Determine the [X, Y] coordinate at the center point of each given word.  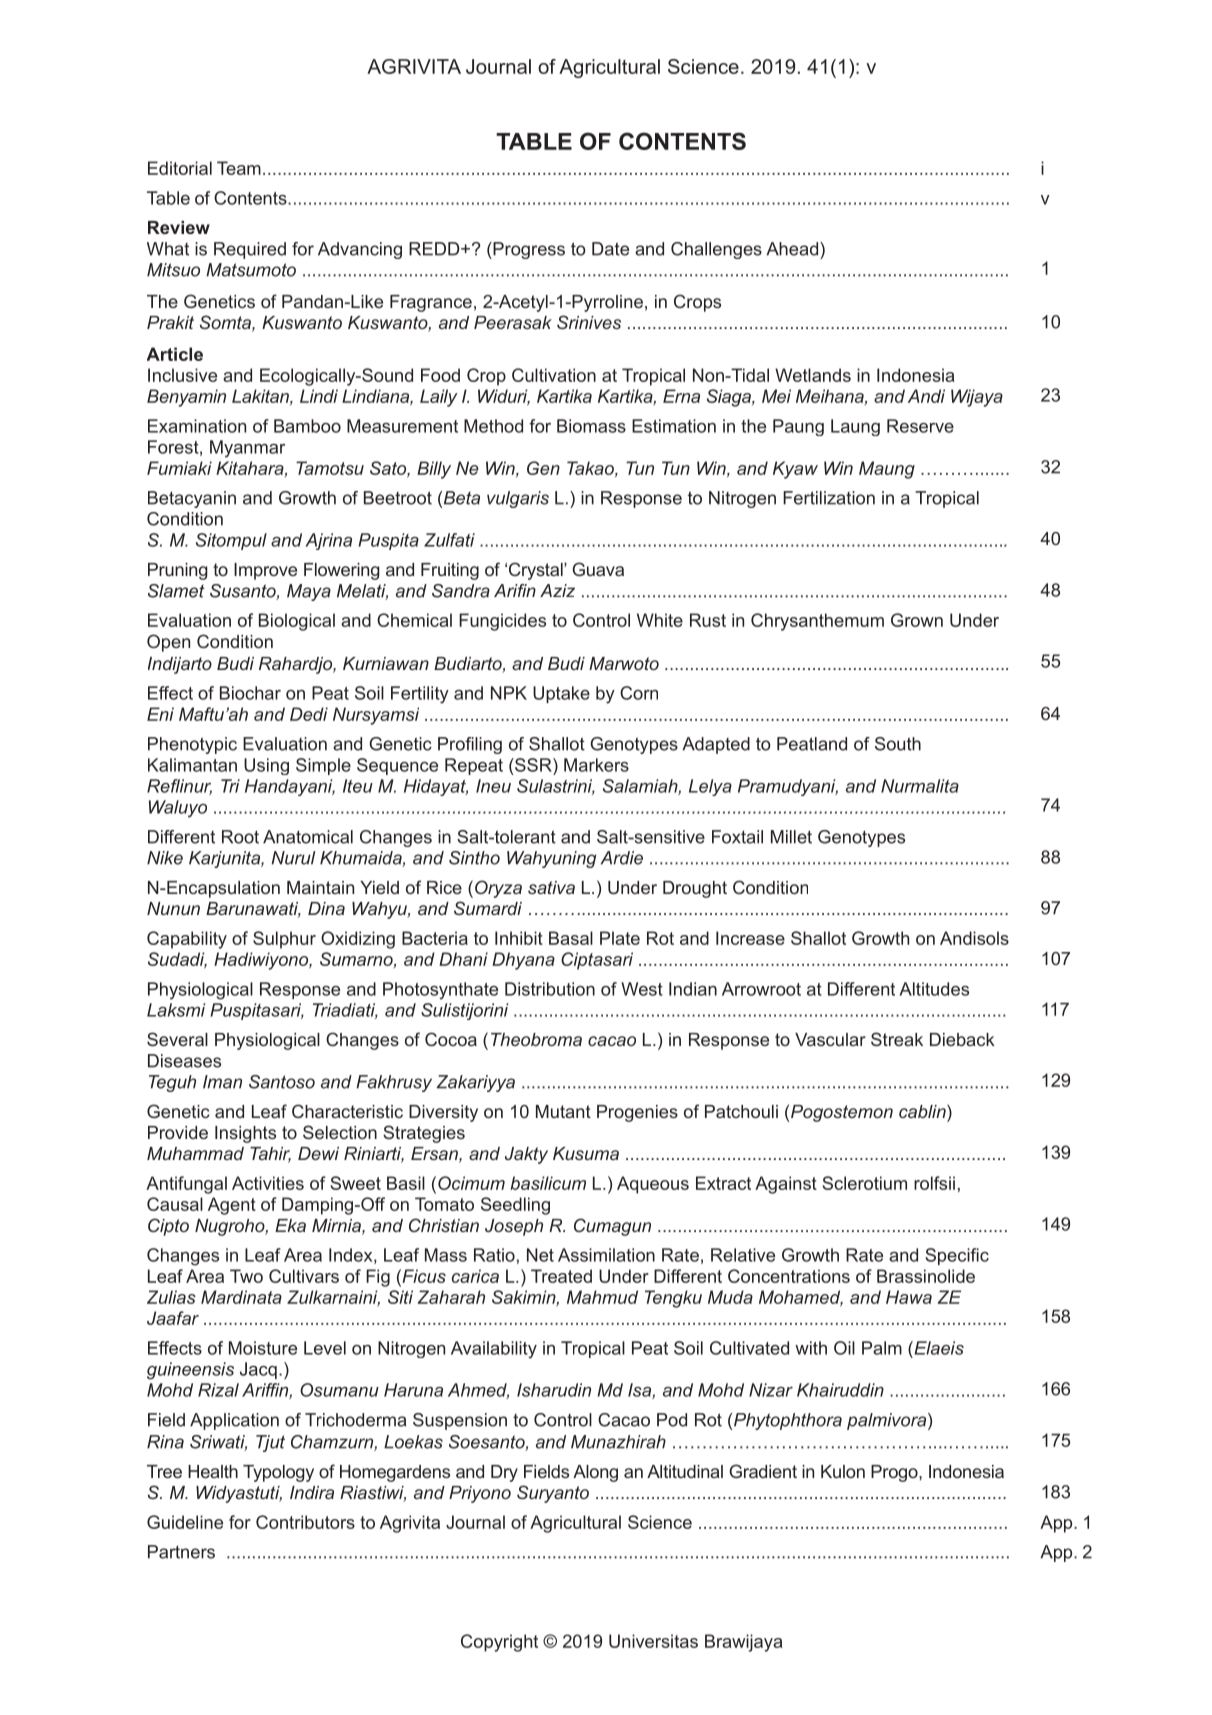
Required [250, 250]
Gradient [763, 1471]
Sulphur [284, 940]
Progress [528, 250]
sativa [551, 887]
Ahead [793, 249]
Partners [181, 1552]
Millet [791, 837]
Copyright [499, 1643]
